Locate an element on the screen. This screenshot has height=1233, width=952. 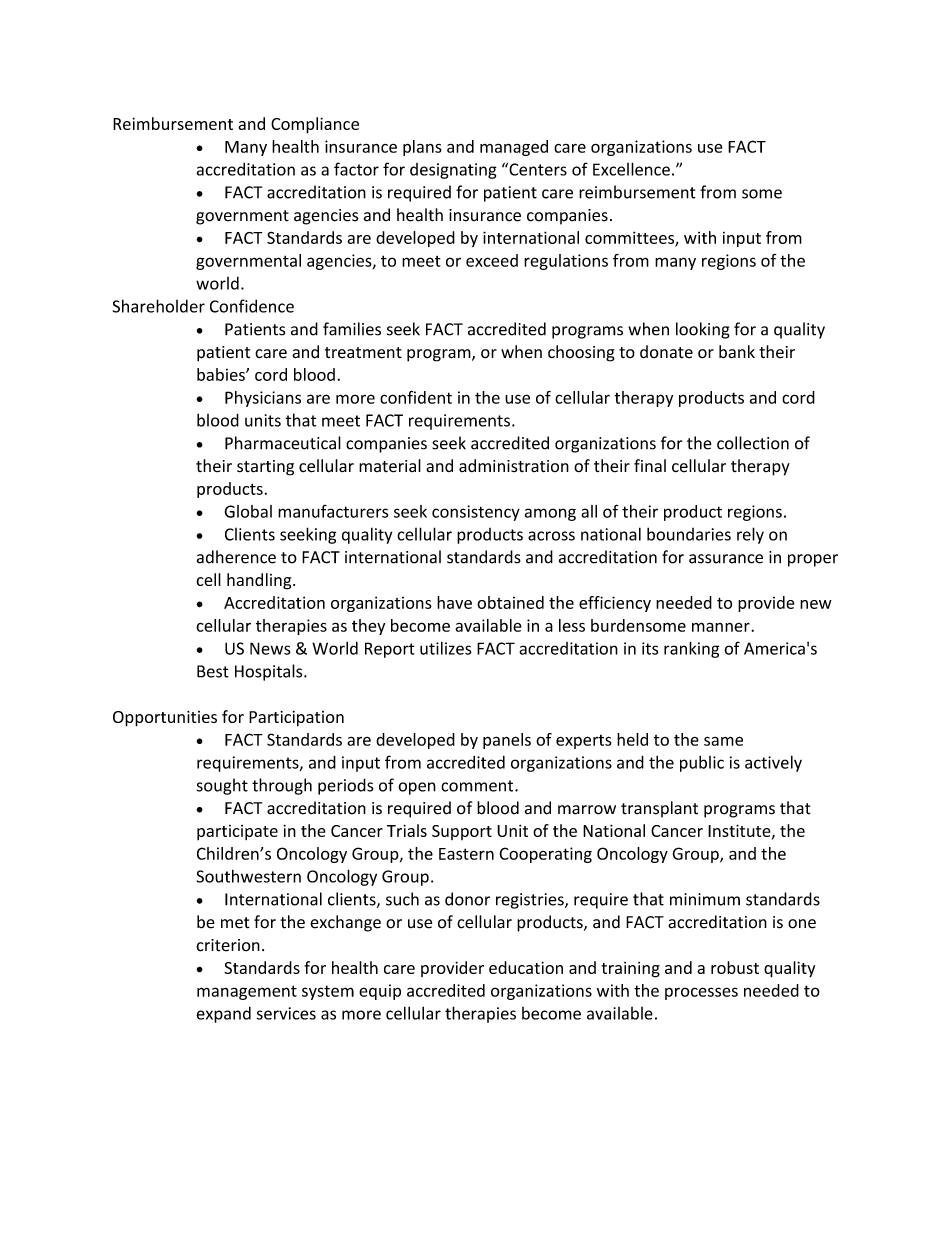
assurance is located at coordinates (726, 559).
